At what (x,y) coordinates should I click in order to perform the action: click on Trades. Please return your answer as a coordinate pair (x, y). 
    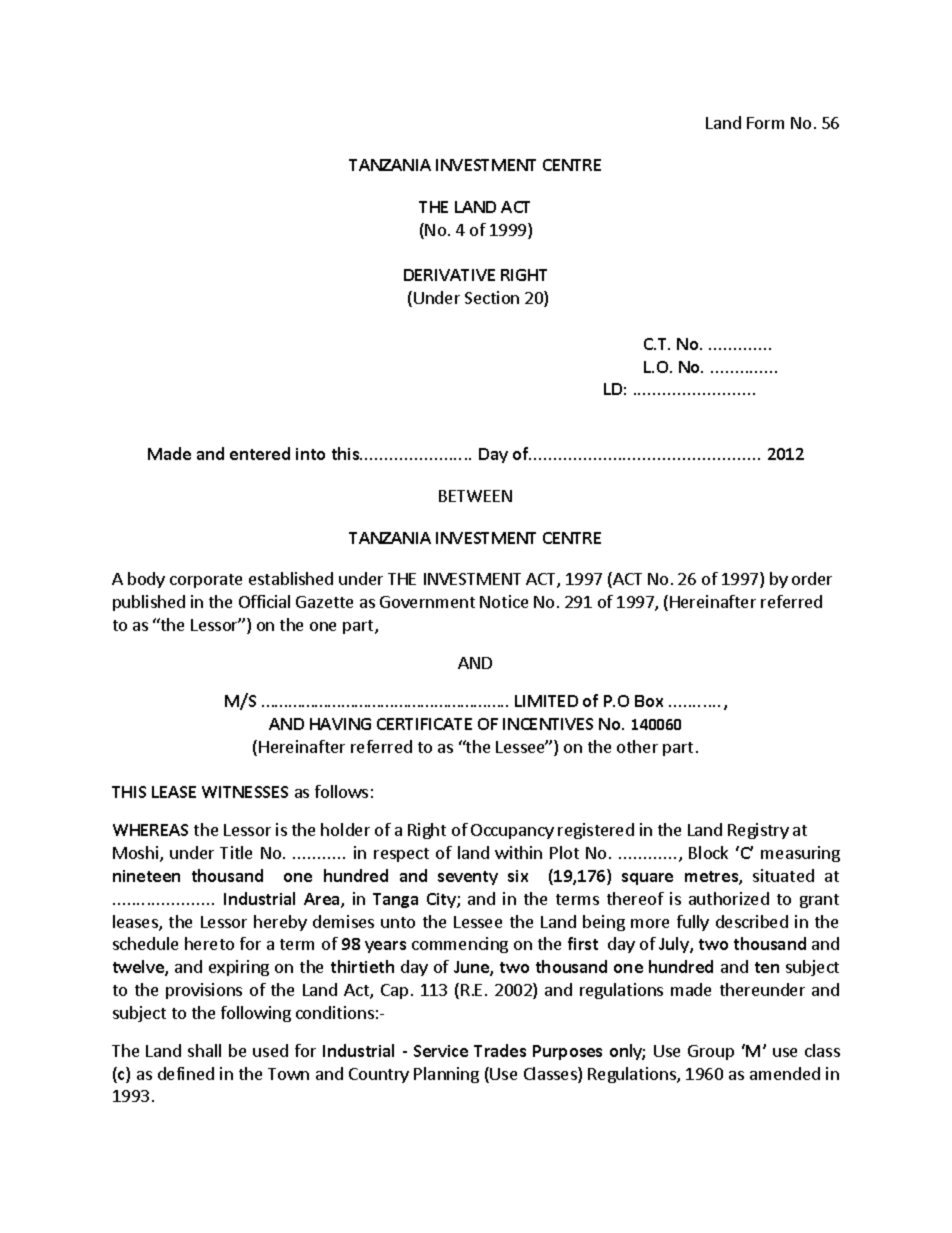
    Looking at the image, I should click on (500, 1050).
